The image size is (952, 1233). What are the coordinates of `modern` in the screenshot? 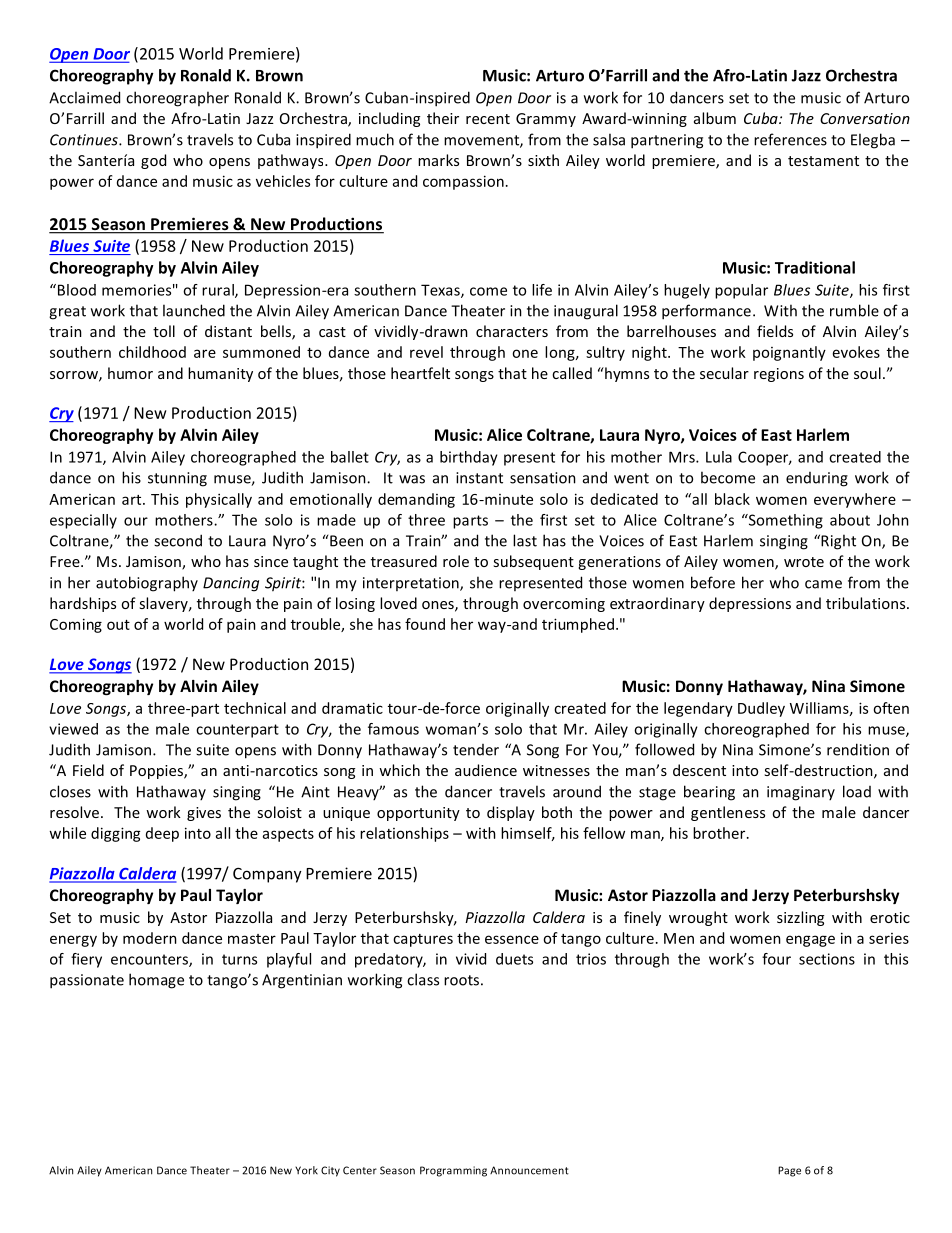 It's located at (150, 938).
